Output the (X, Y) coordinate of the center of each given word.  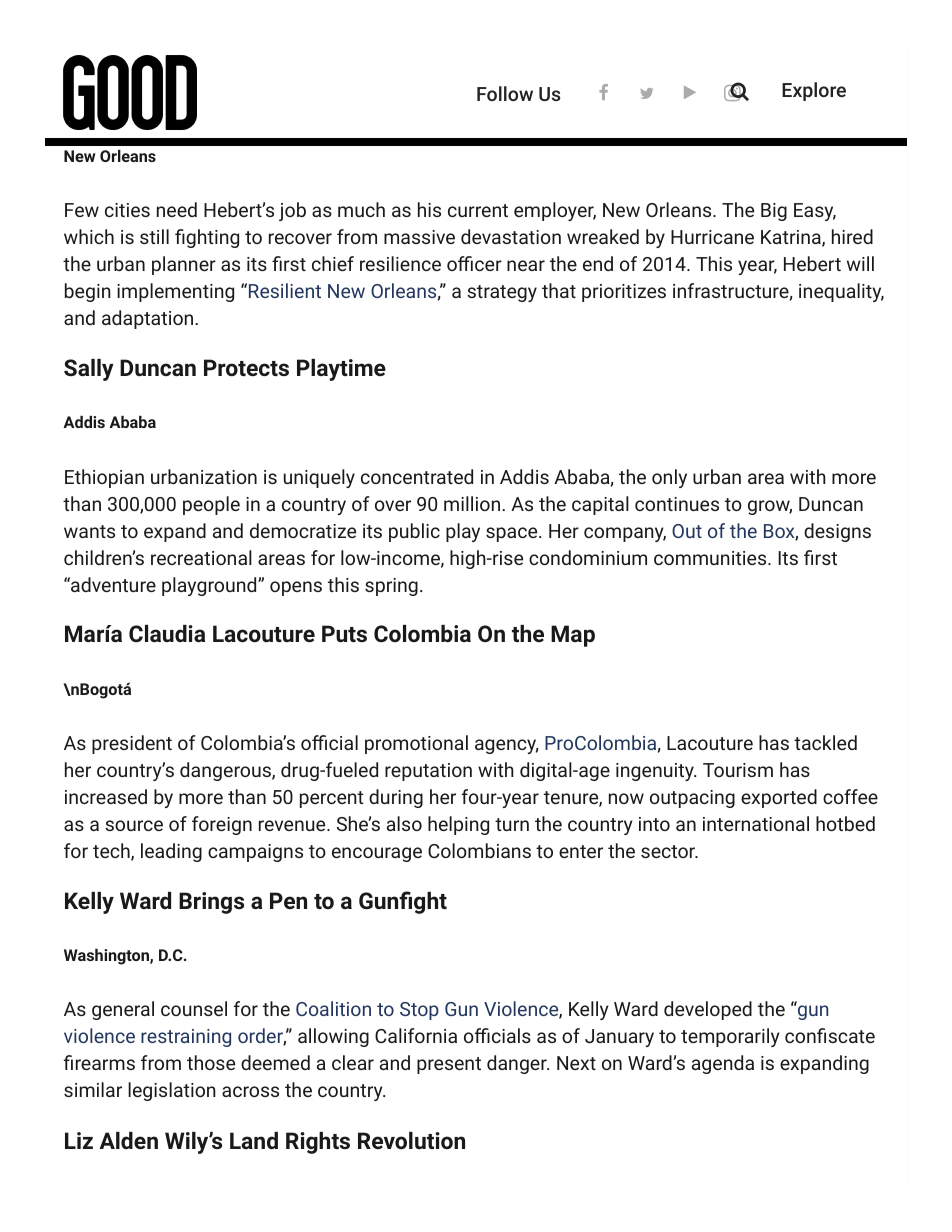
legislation (172, 1091)
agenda (723, 1064)
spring (391, 587)
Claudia (167, 633)
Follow (505, 93)
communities (710, 558)
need (177, 209)
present (449, 1065)
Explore (814, 91)
